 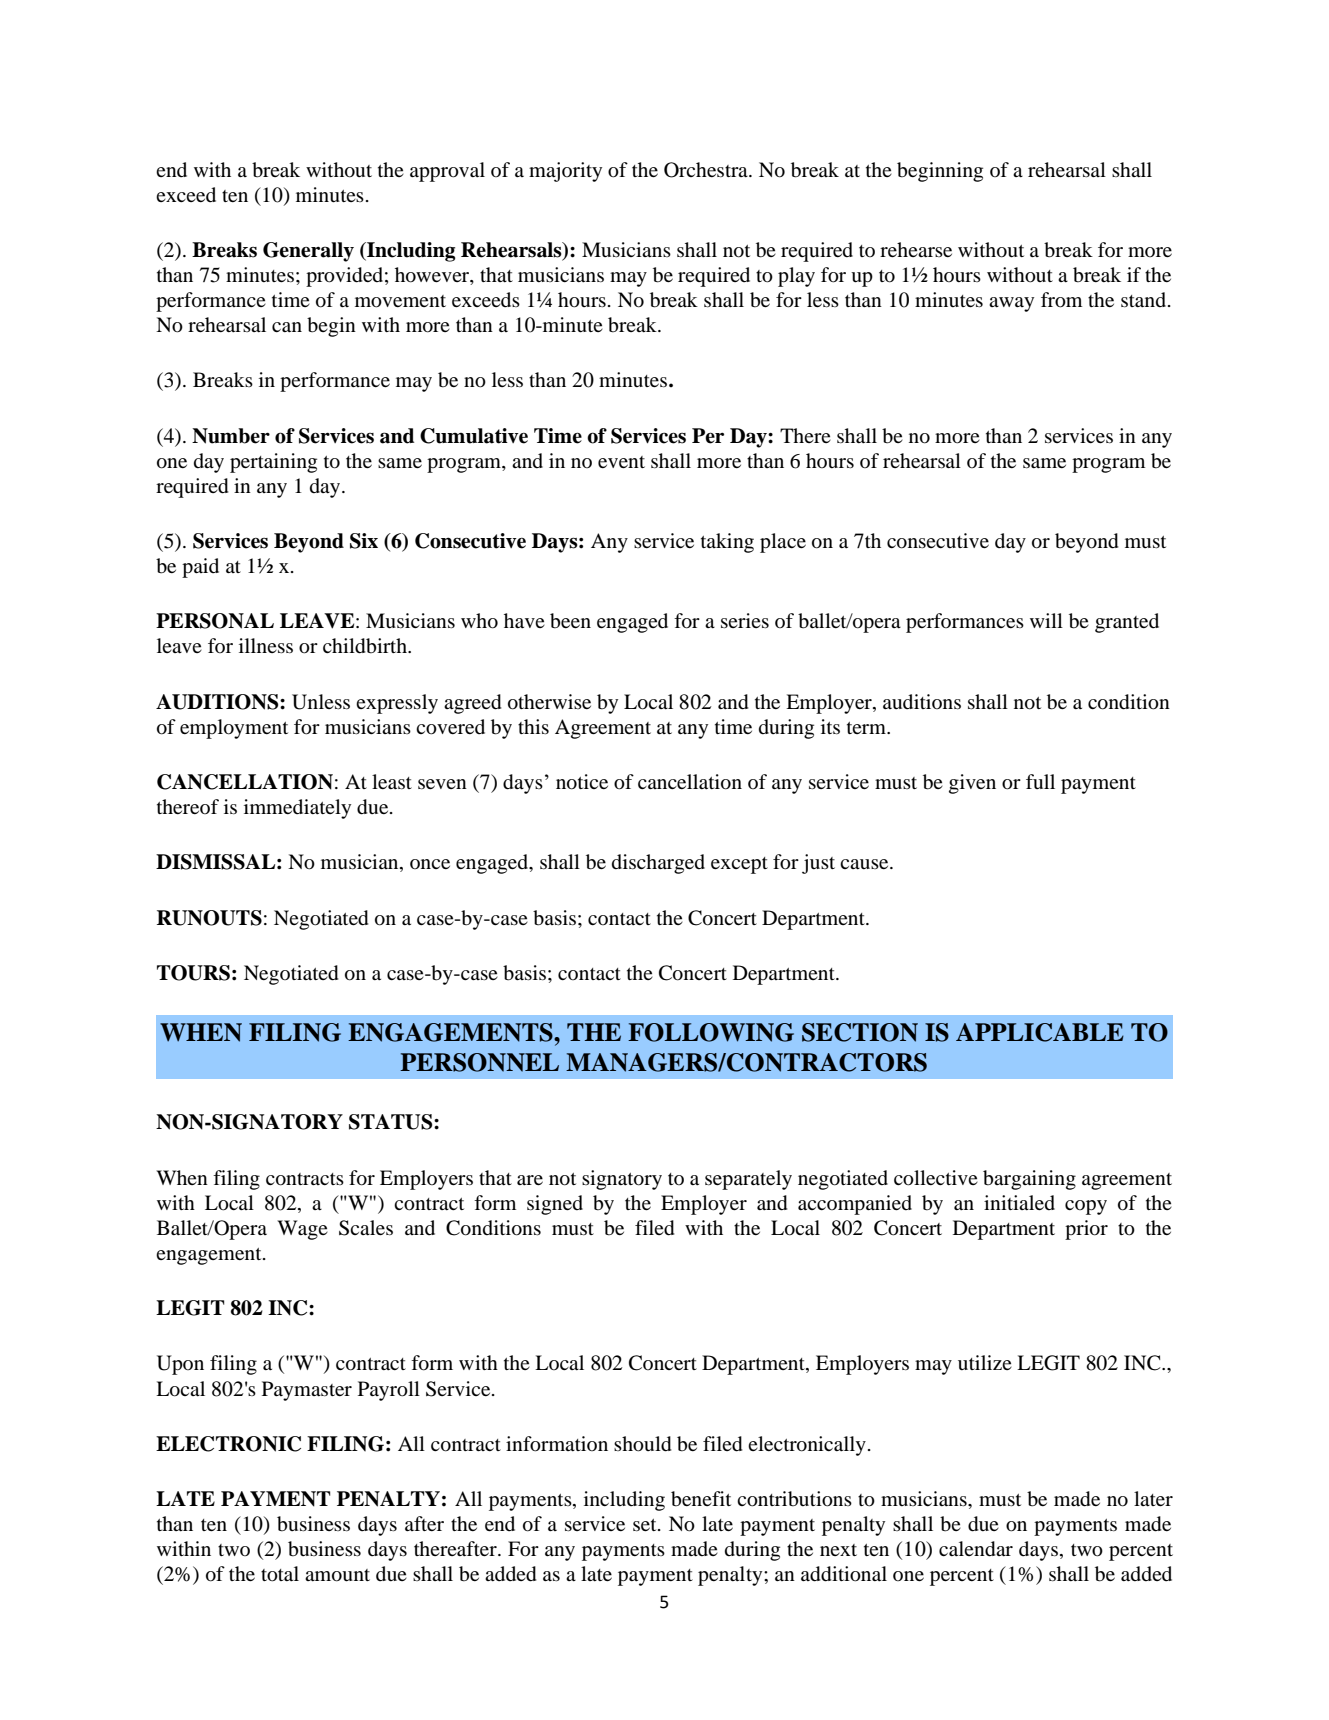 I want to click on FOLLOWING, so click(x=711, y=1032).
